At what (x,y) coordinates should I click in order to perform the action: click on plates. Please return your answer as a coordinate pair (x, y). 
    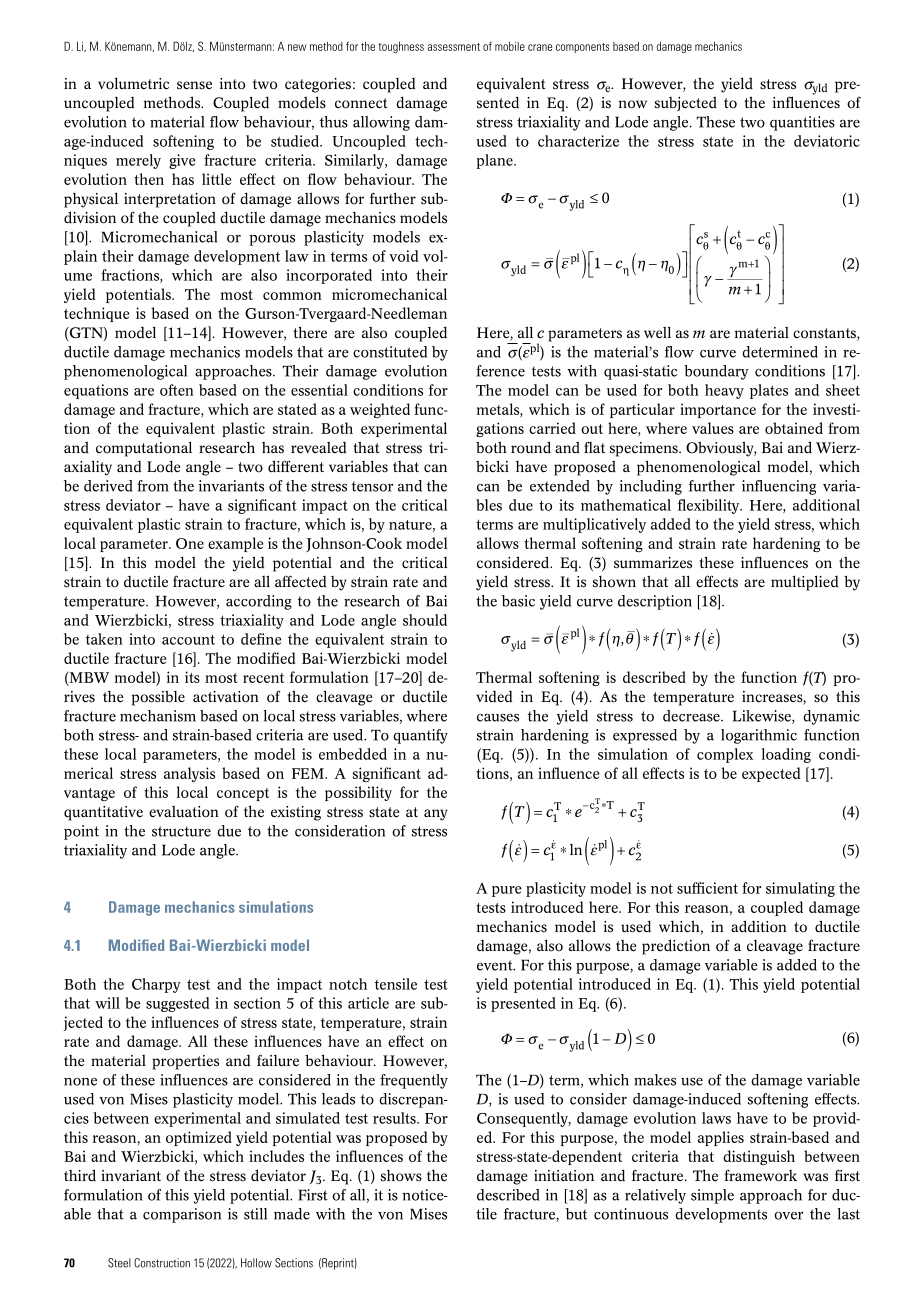
    Looking at the image, I should click on (769, 391).
